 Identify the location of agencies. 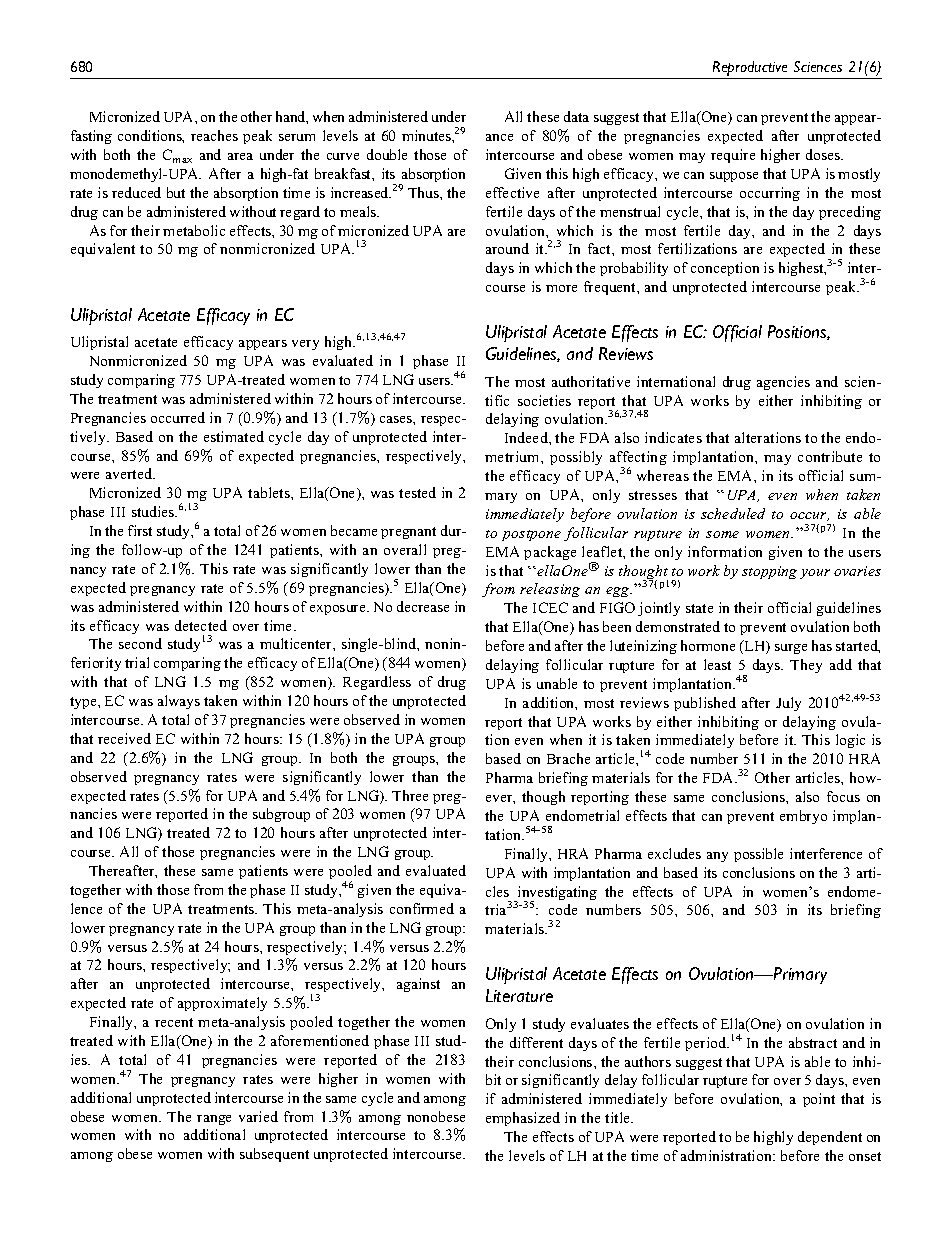
(783, 383).
